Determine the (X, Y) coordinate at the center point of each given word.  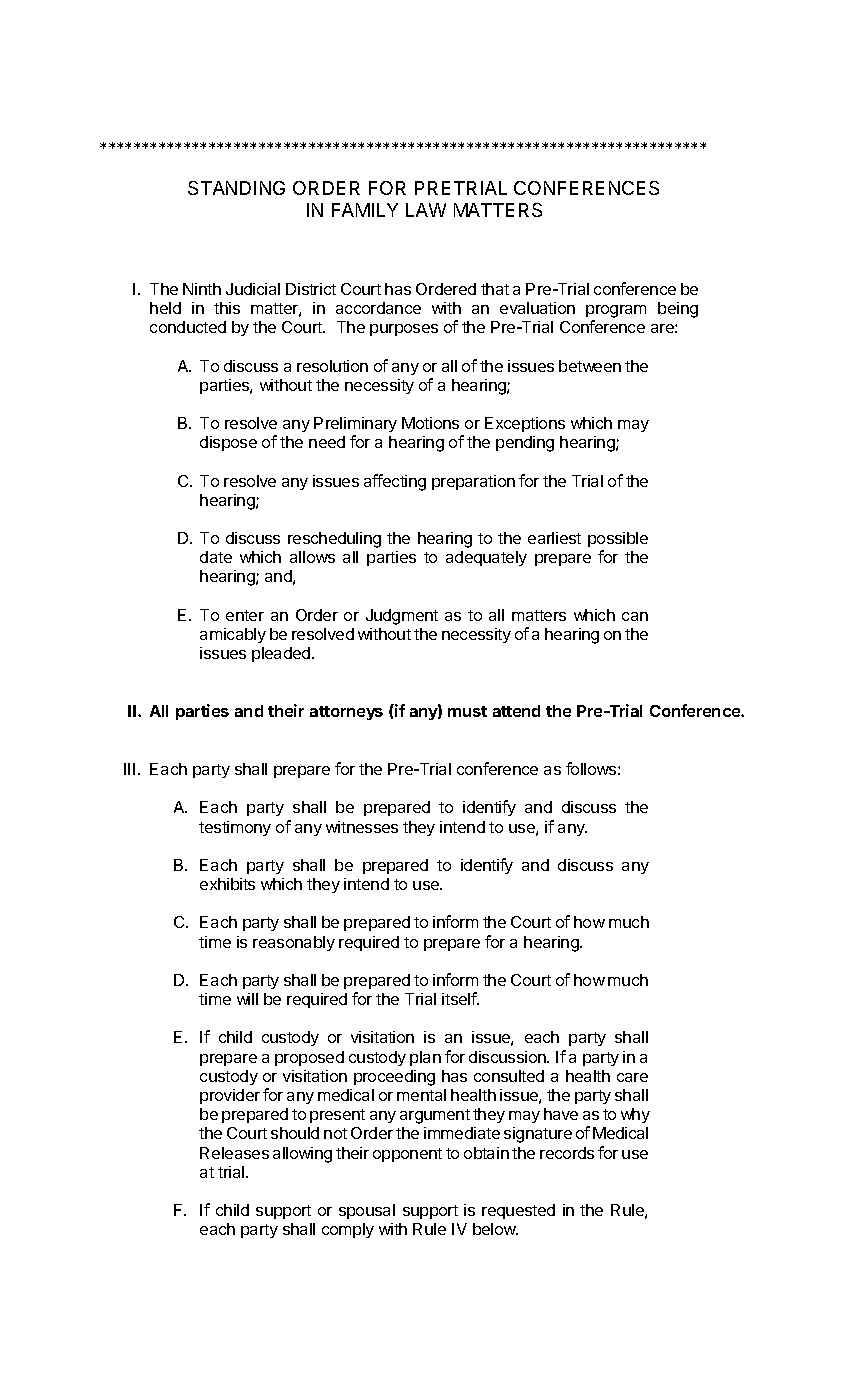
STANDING (236, 188)
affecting (395, 482)
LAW (426, 210)
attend (516, 711)
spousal (367, 1211)
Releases (234, 1153)
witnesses (362, 827)
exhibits (227, 884)
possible (618, 539)
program (616, 313)
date (216, 557)
